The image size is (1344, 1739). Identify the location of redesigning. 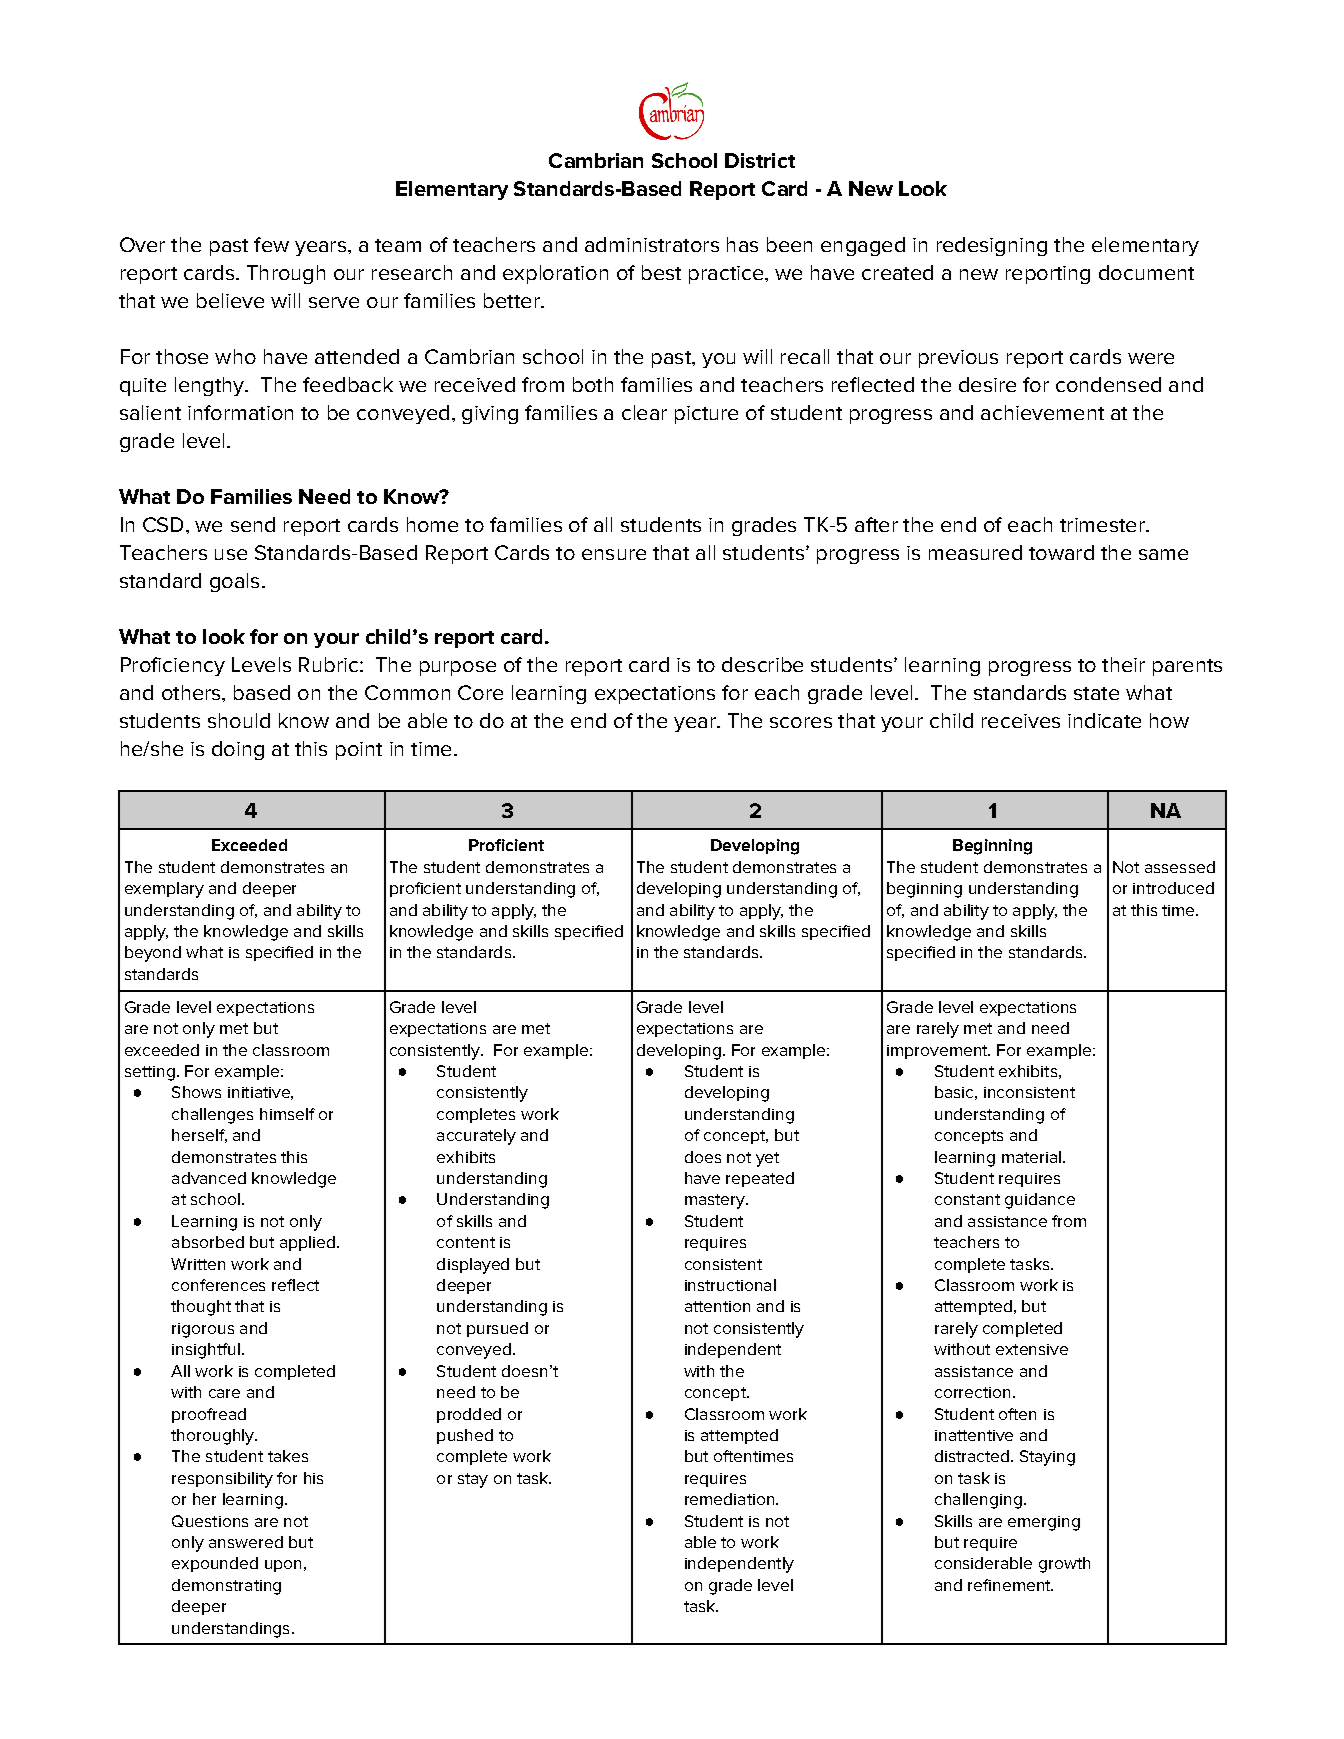
(992, 246).
